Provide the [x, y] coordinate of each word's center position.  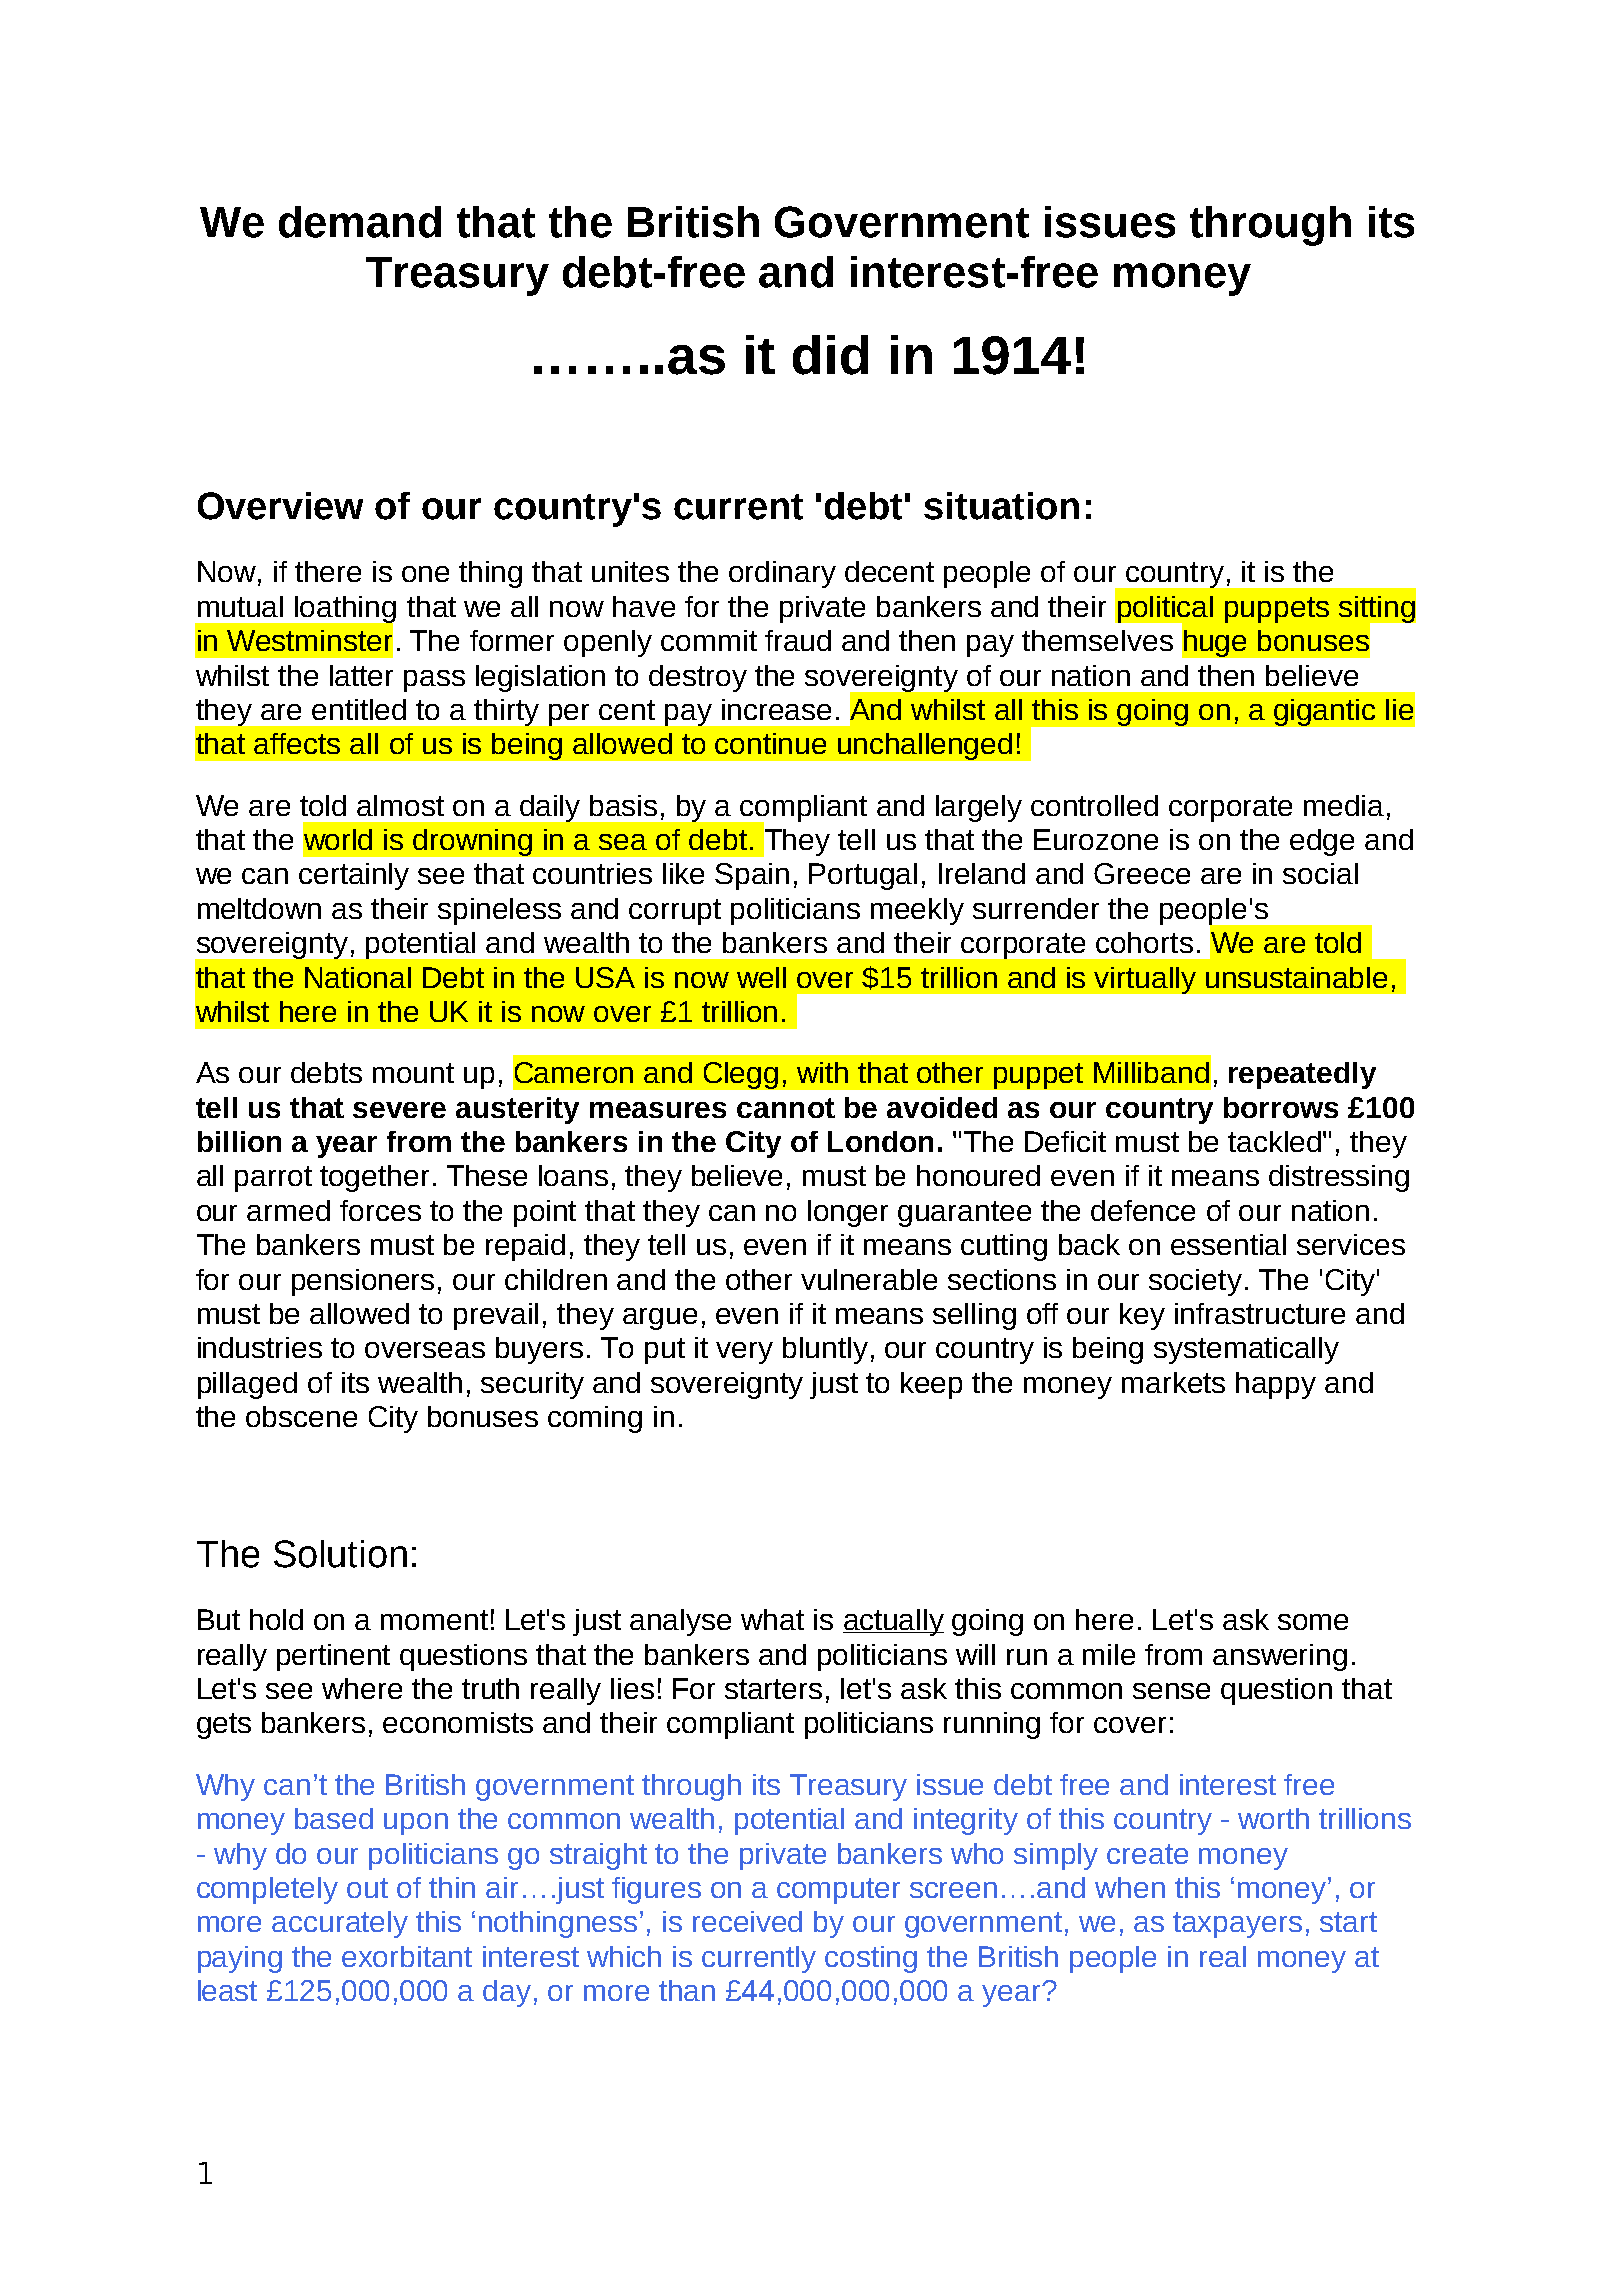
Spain [752, 876]
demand [360, 222]
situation [1001, 506]
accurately [340, 1924]
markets [1173, 1382]
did [830, 355]
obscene [301, 1416]
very [744, 1353]
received [747, 1921]
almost [400, 805]
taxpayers [1237, 1925]
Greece [1142, 873]
